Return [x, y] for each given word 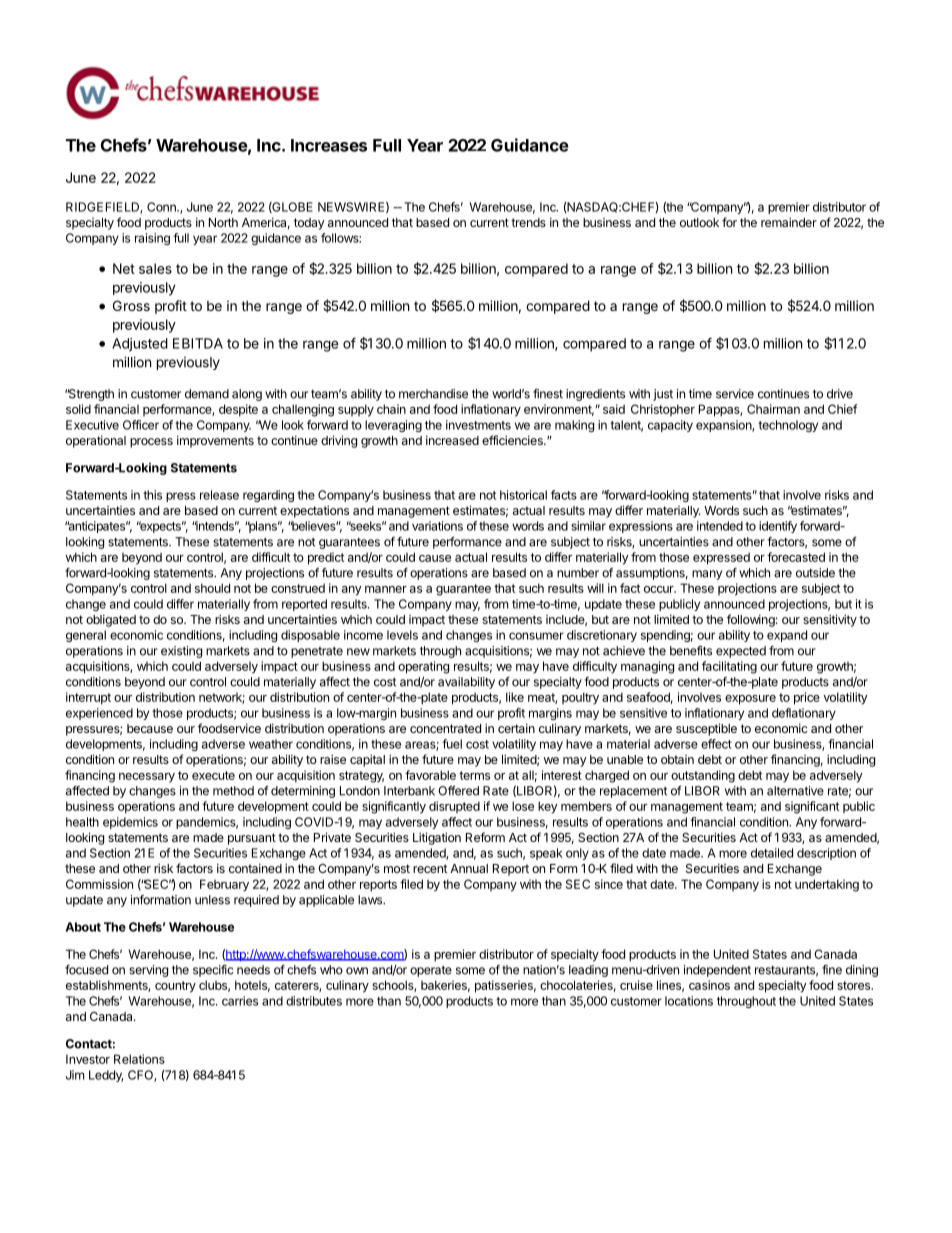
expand [787, 636]
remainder [789, 222]
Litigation [437, 838]
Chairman [773, 409]
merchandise [433, 394]
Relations [139, 1059]
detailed [772, 853]
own [357, 971]
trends [528, 222]
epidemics [130, 823]
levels [402, 635]
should [212, 588]
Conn [162, 207]
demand [207, 394]
